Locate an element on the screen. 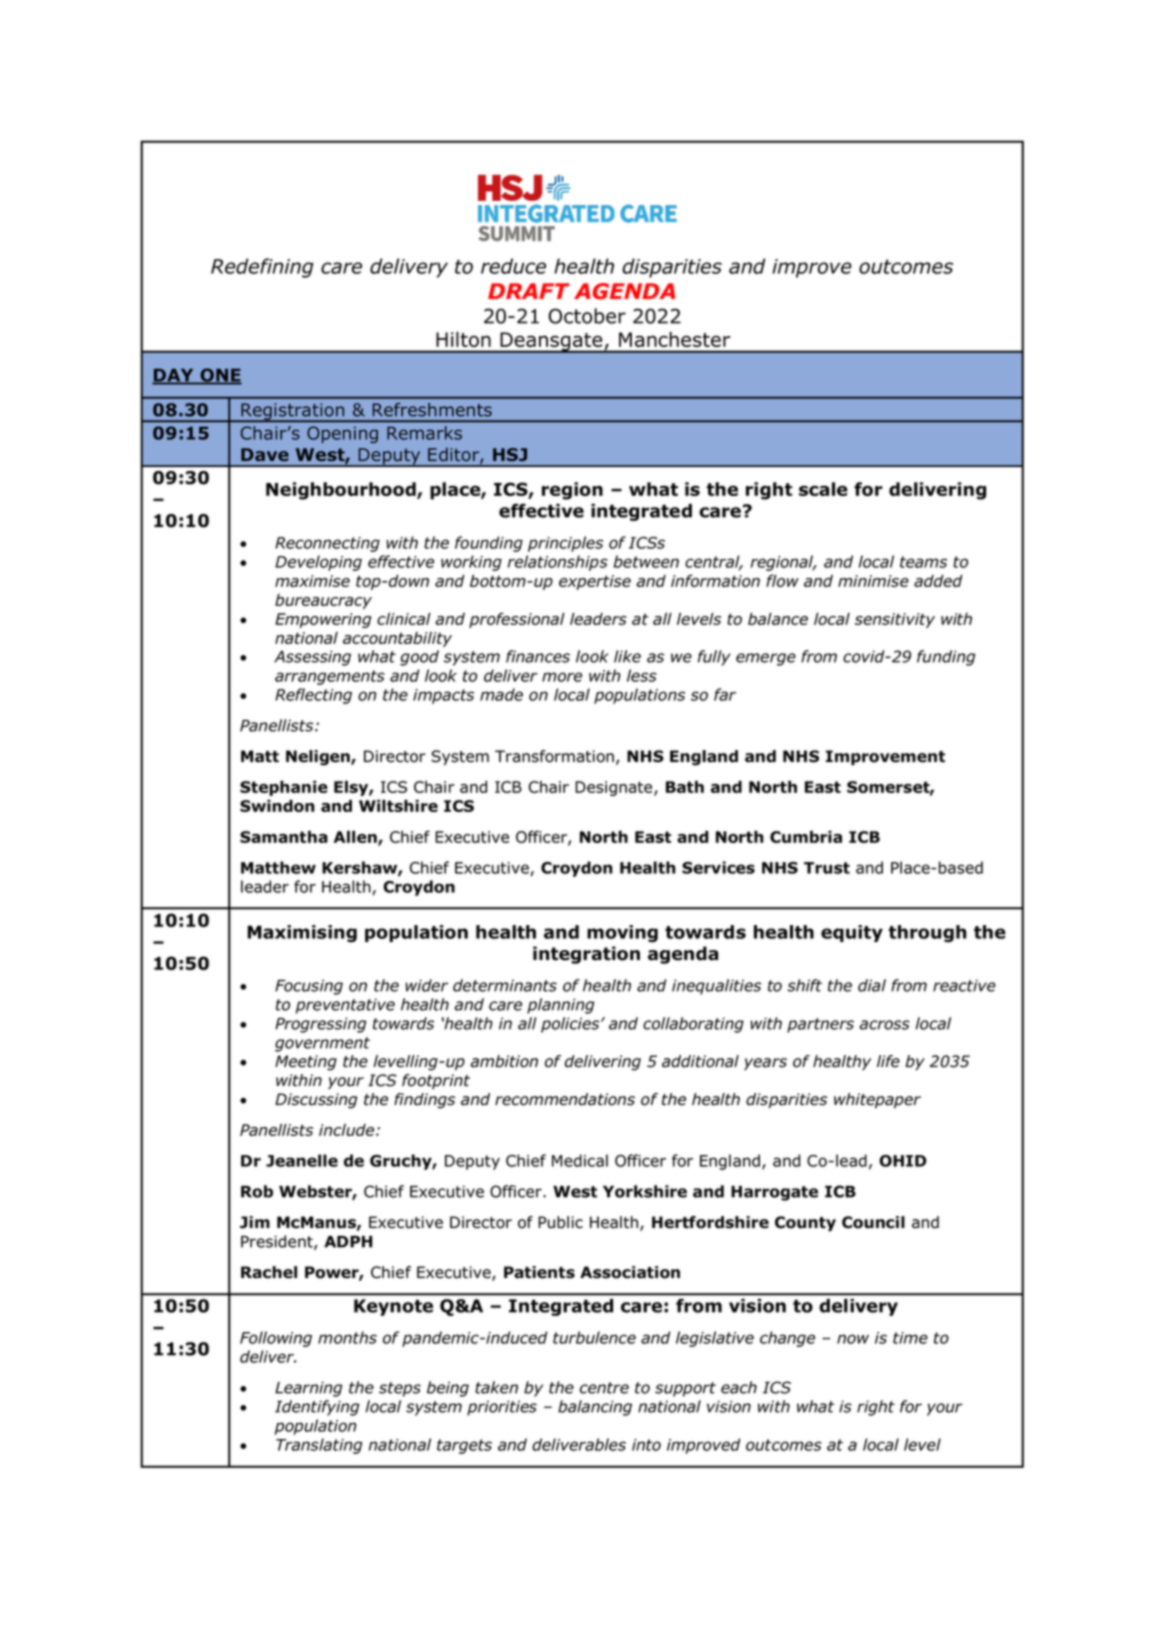 This screenshot has height=1645, width=1163. Manchester is located at coordinates (674, 339).
